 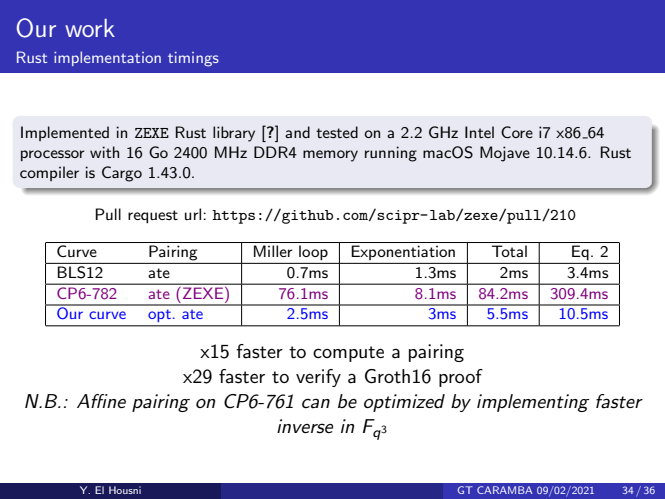 I want to click on Total, so click(x=509, y=251).
